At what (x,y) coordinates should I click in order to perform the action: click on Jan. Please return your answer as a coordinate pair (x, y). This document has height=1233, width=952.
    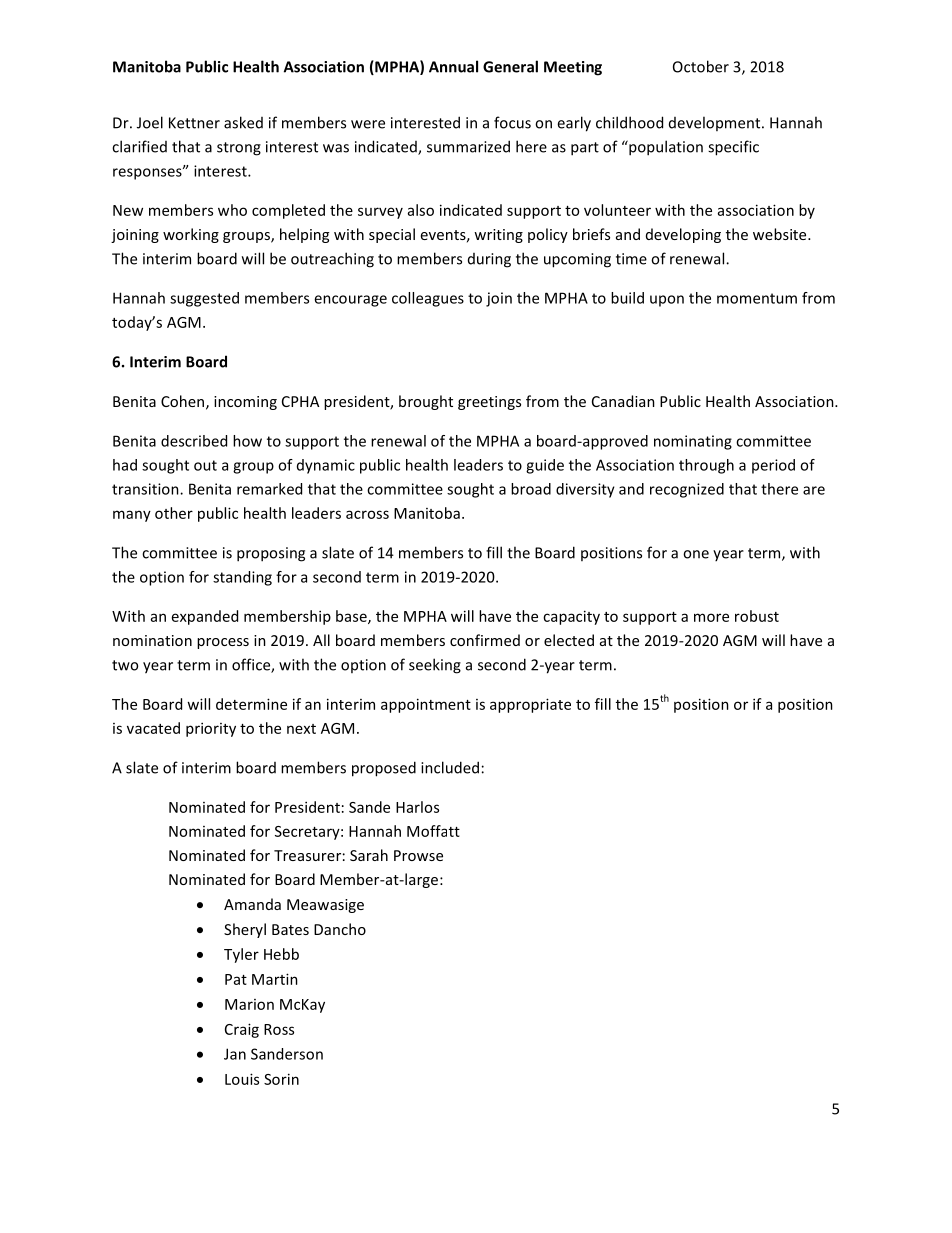
    Looking at the image, I should click on (235, 1054).
